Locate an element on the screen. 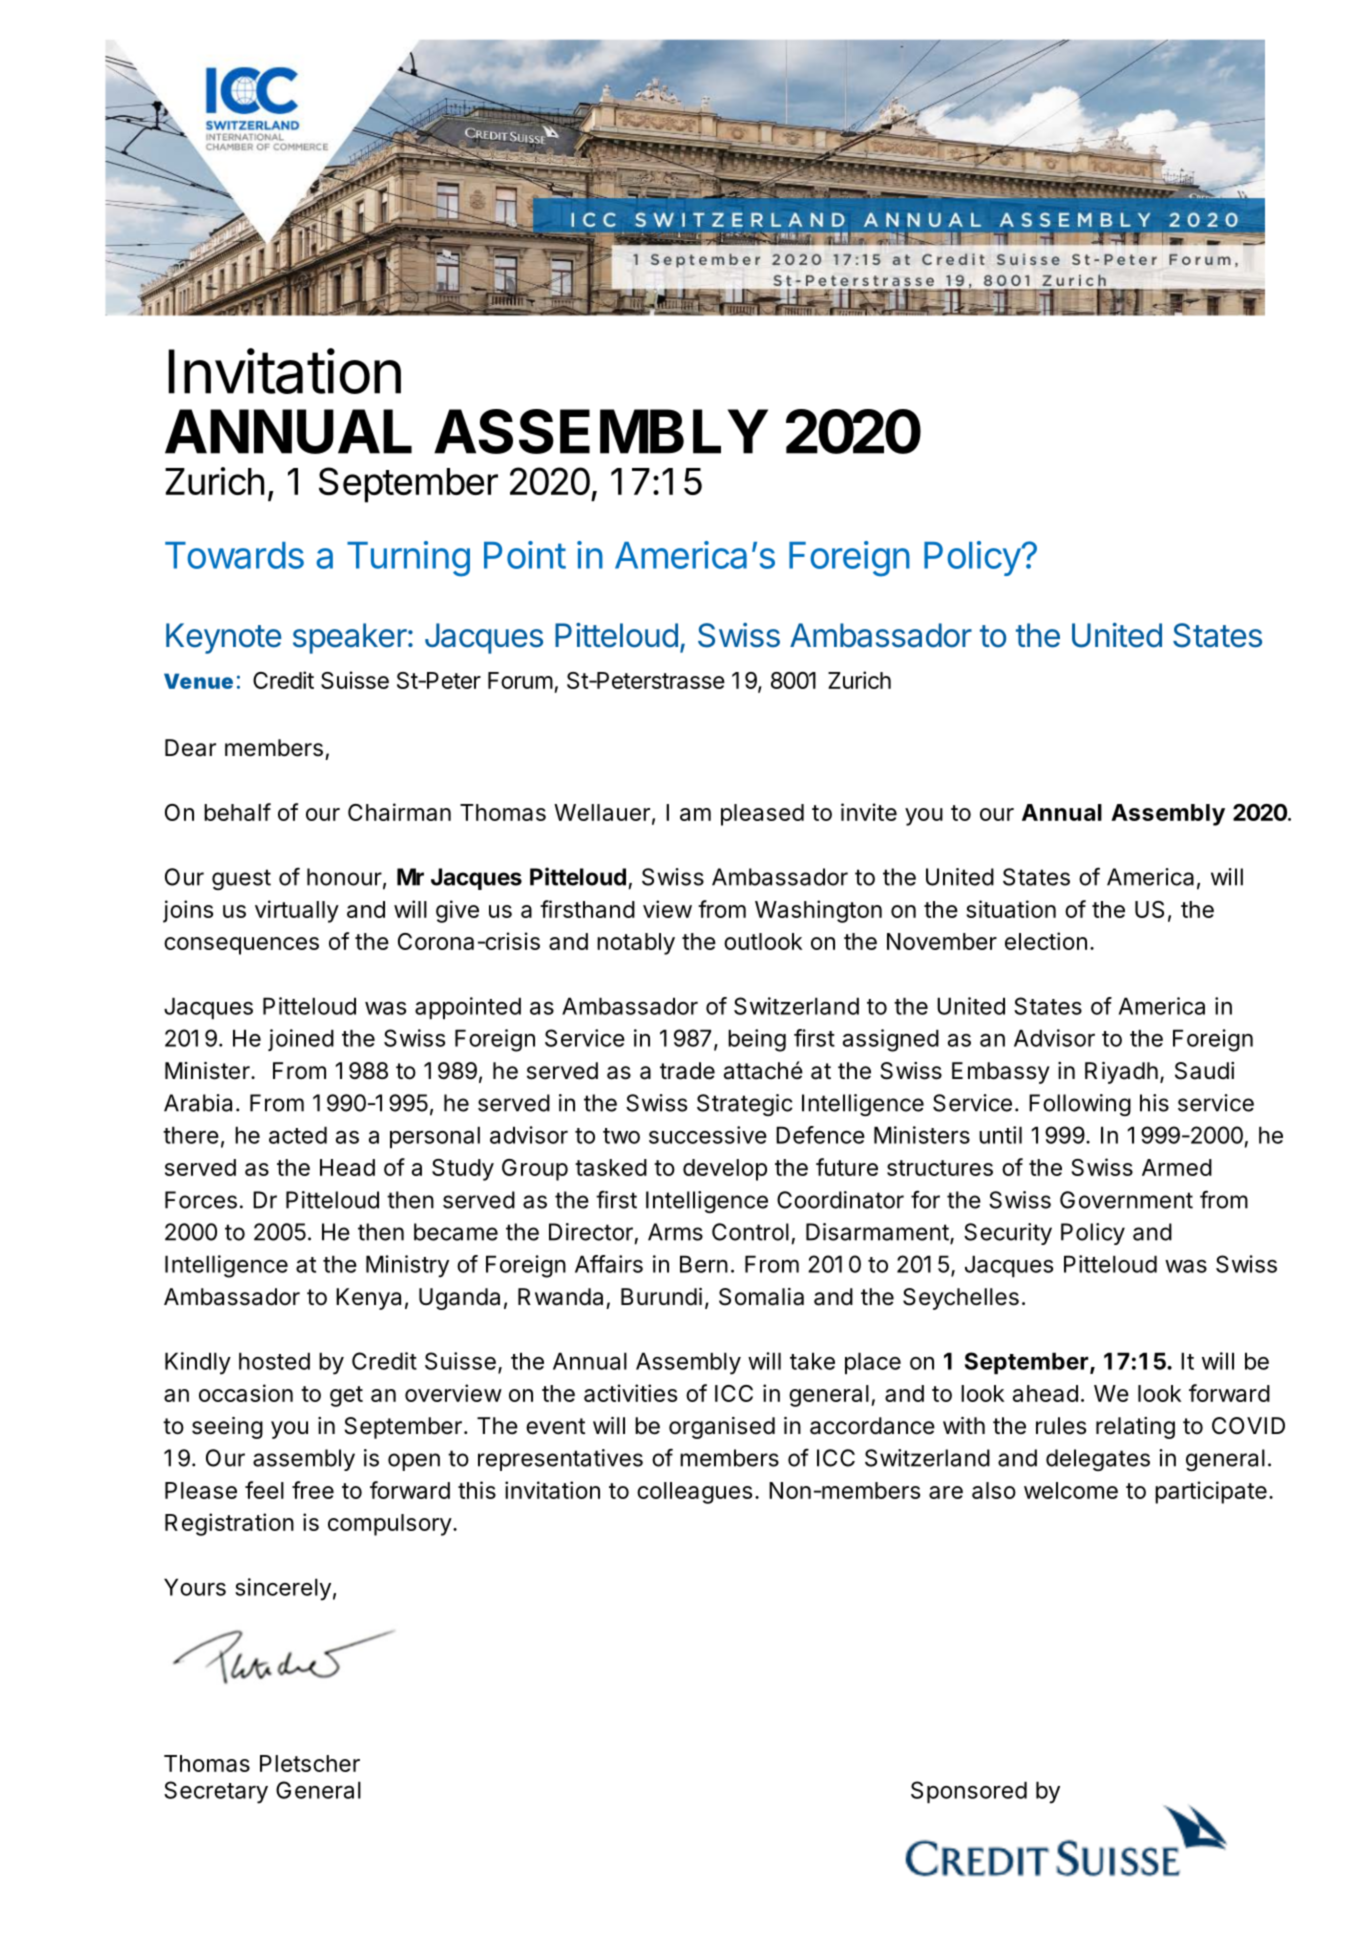 The width and height of the screenshot is (1372, 1941). delegates is located at coordinates (1098, 1460).
